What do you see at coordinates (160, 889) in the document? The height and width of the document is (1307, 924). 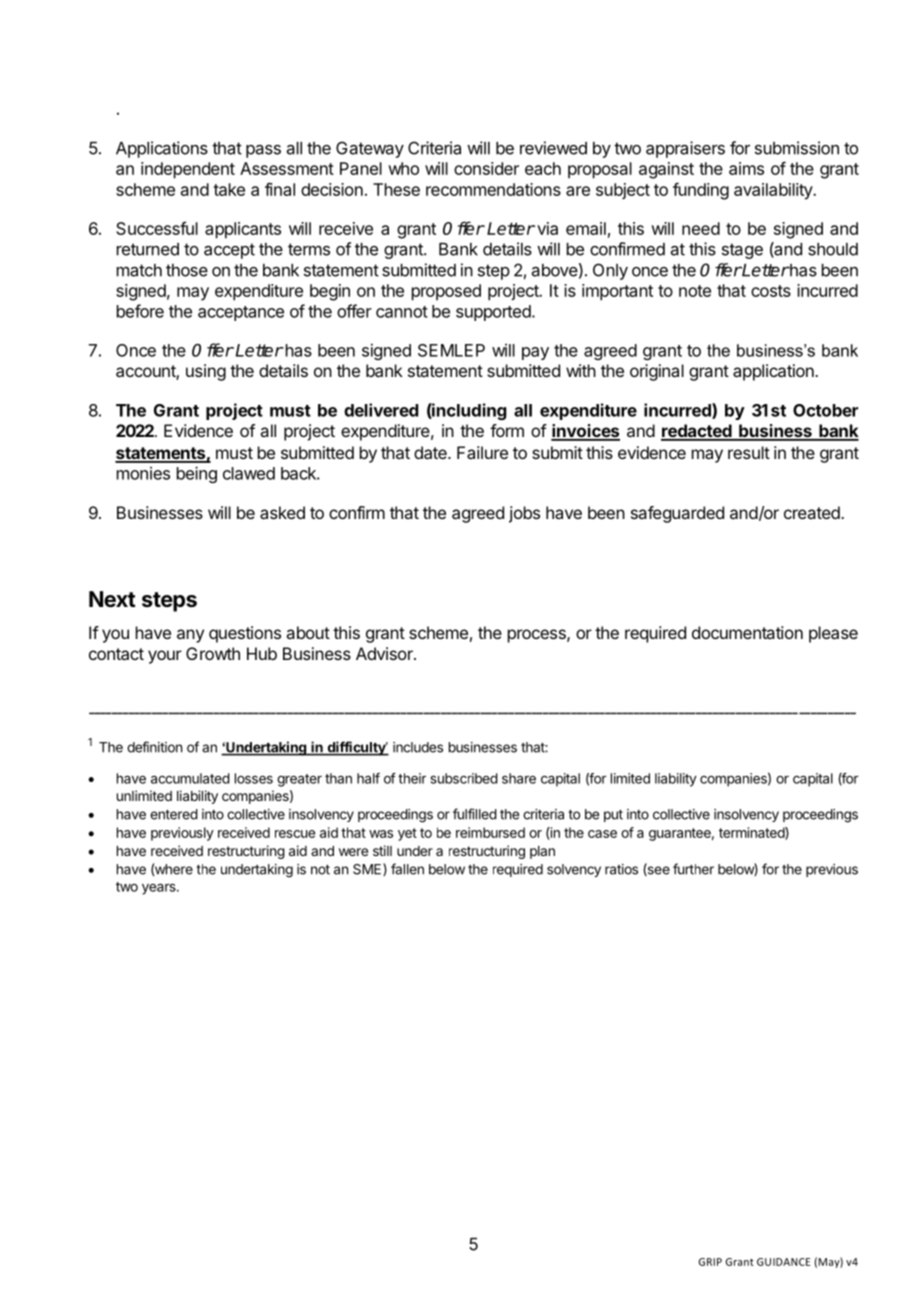 I see `years` at bounding box center [160, 889].
